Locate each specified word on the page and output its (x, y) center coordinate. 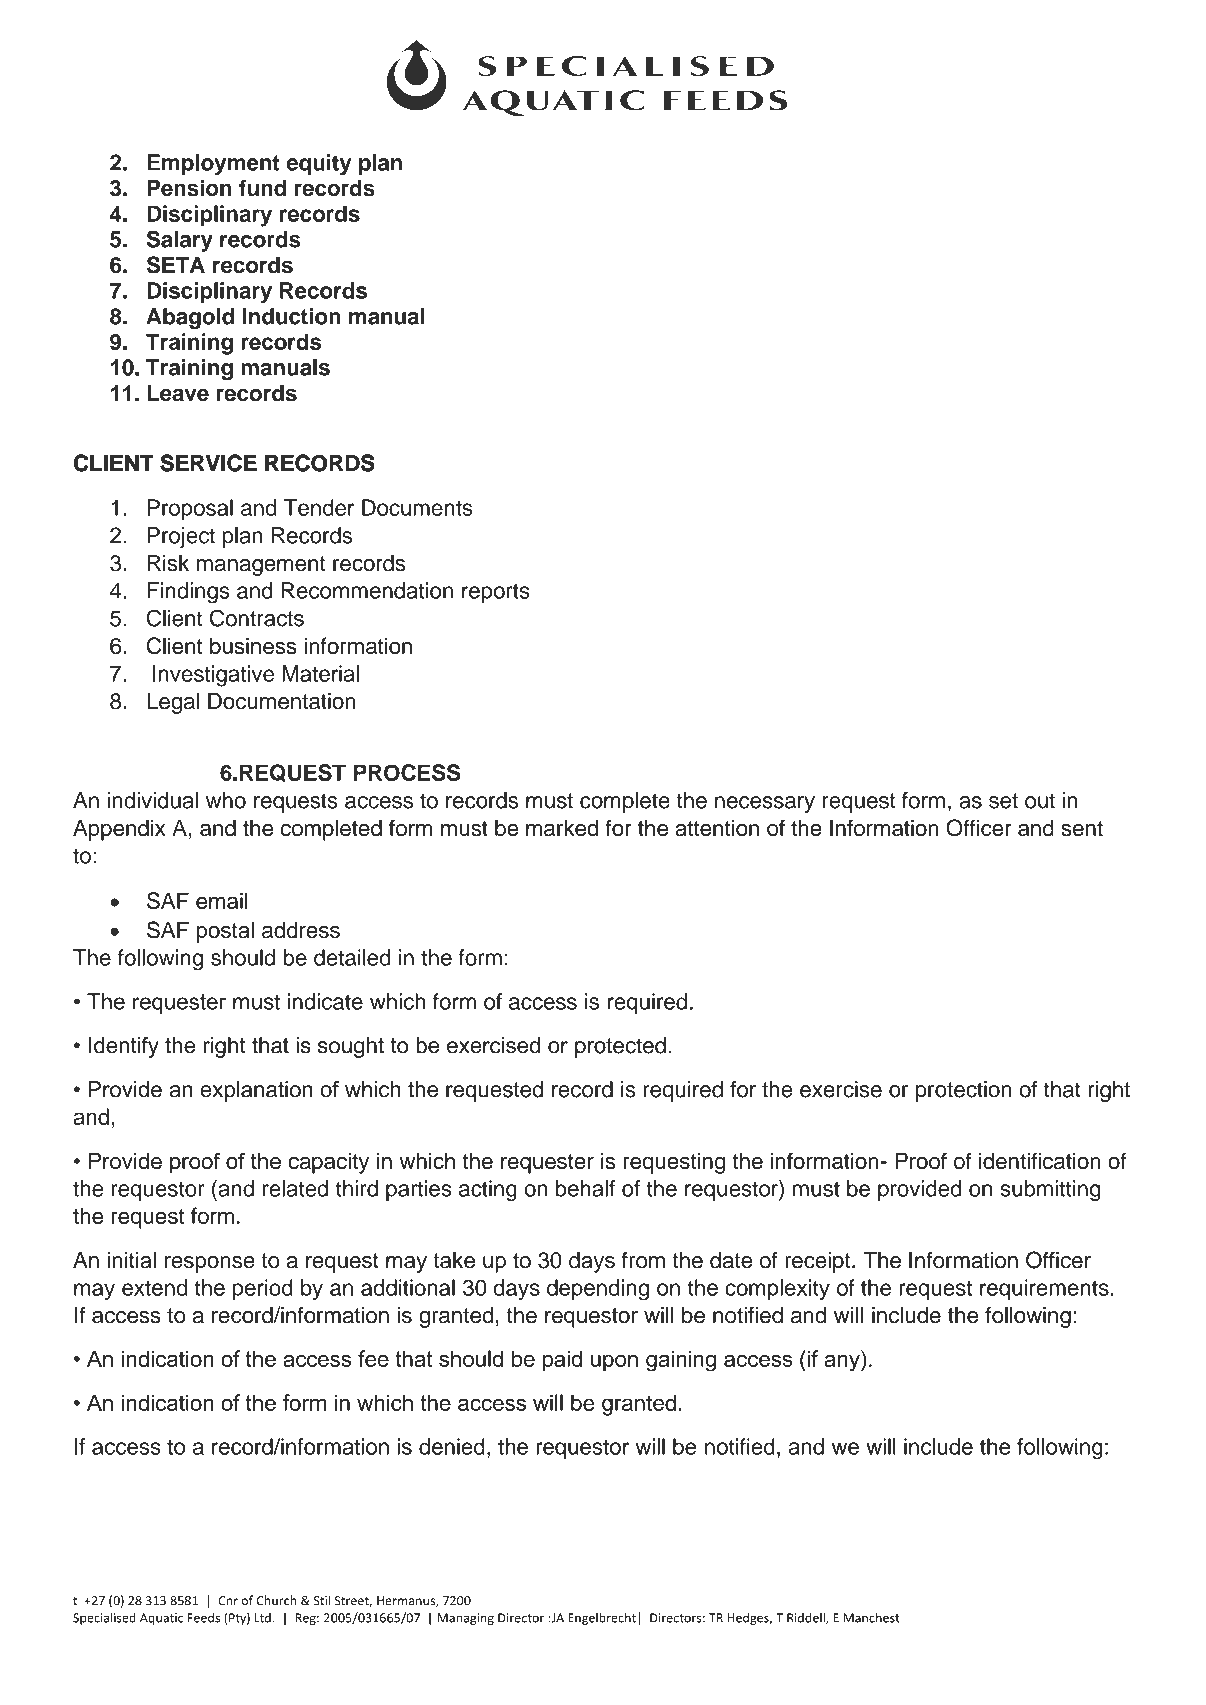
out (1040, 801)
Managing (466, 1619)
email (222, 900)
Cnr (228, 1601)
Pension (189, 188)
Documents (417, 507)
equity (318, 164)
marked (562, 828)
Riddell (807, 1619)
